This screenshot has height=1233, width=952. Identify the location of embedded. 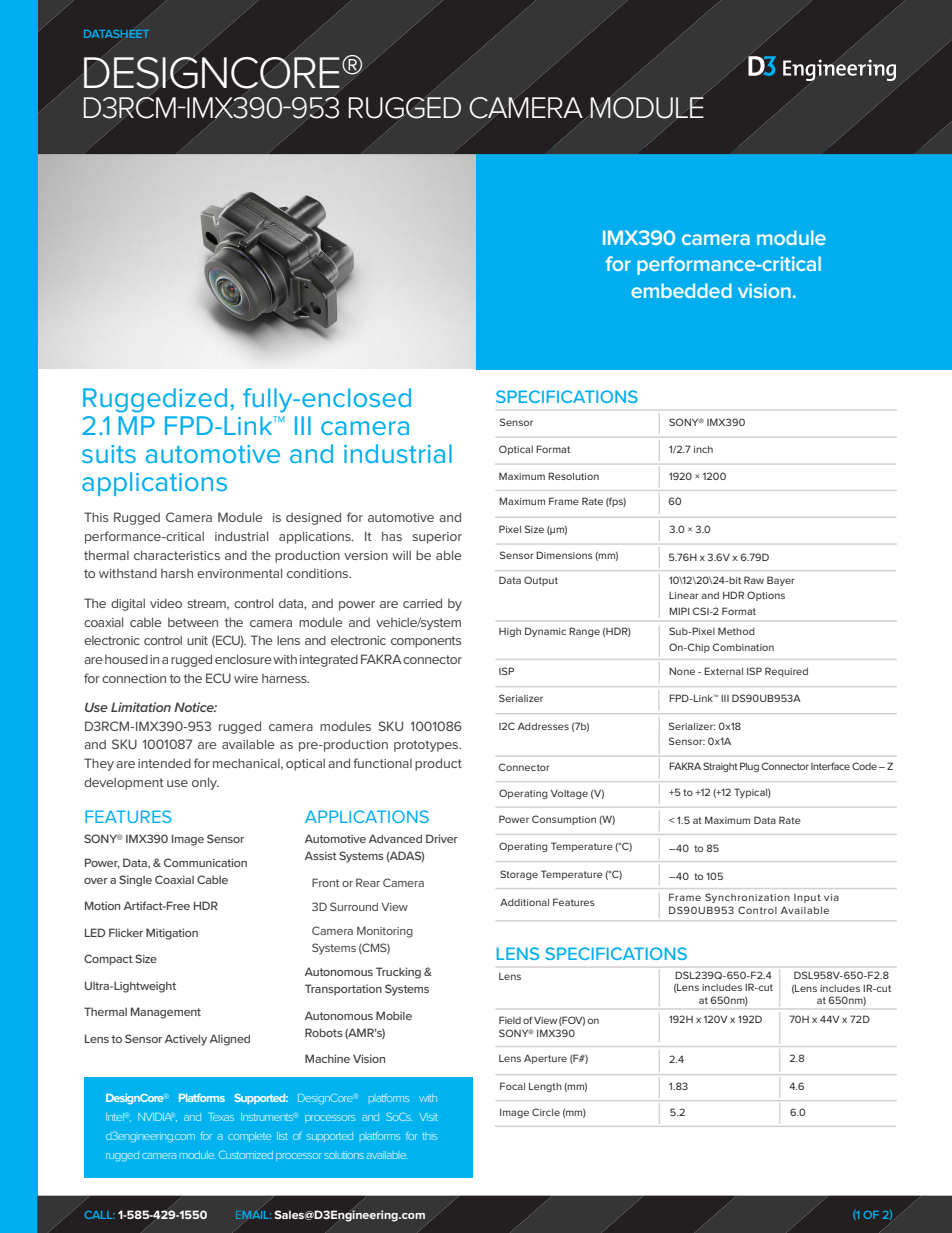
(681, 290).
